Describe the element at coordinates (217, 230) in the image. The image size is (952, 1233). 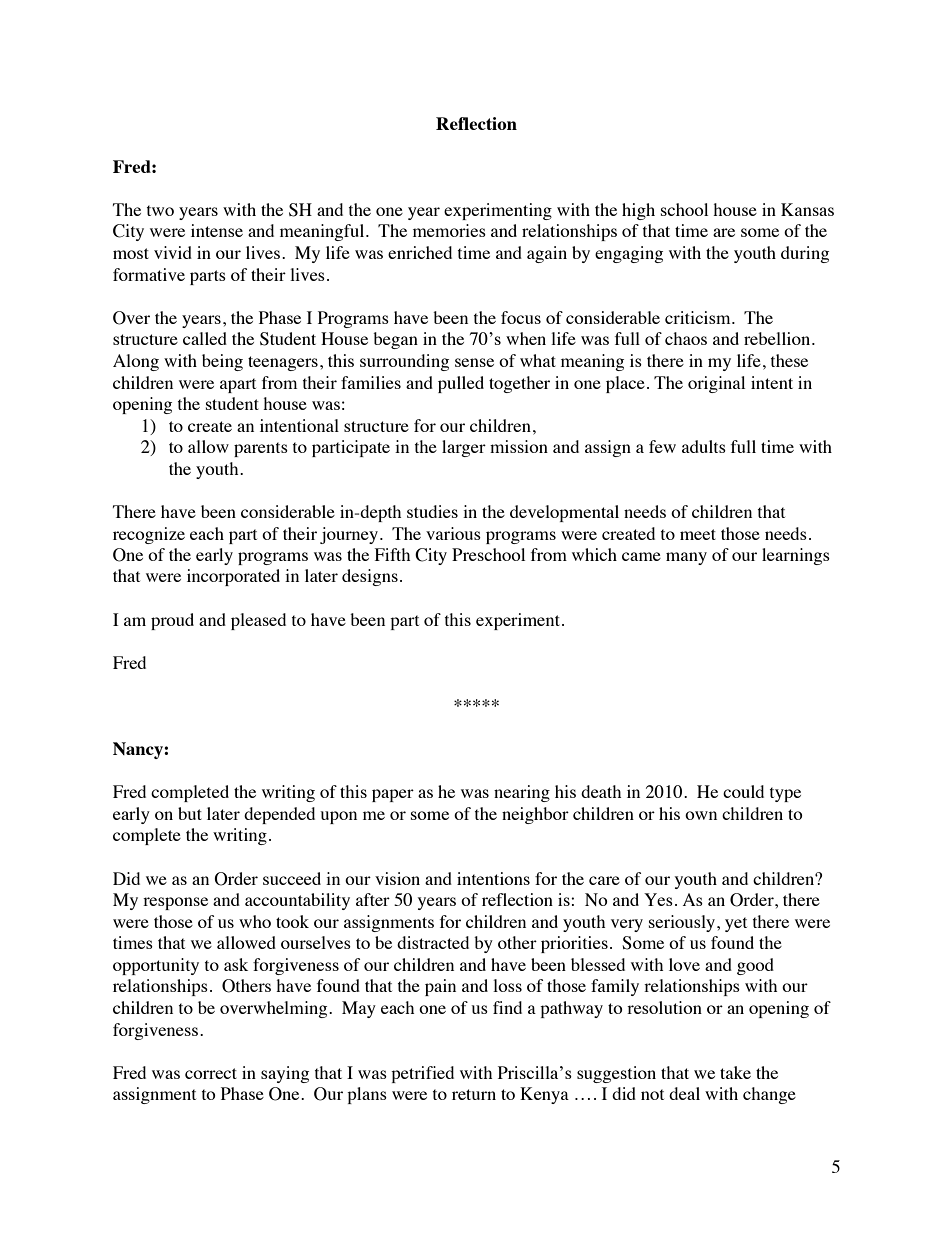
I see `intense` at that location.
